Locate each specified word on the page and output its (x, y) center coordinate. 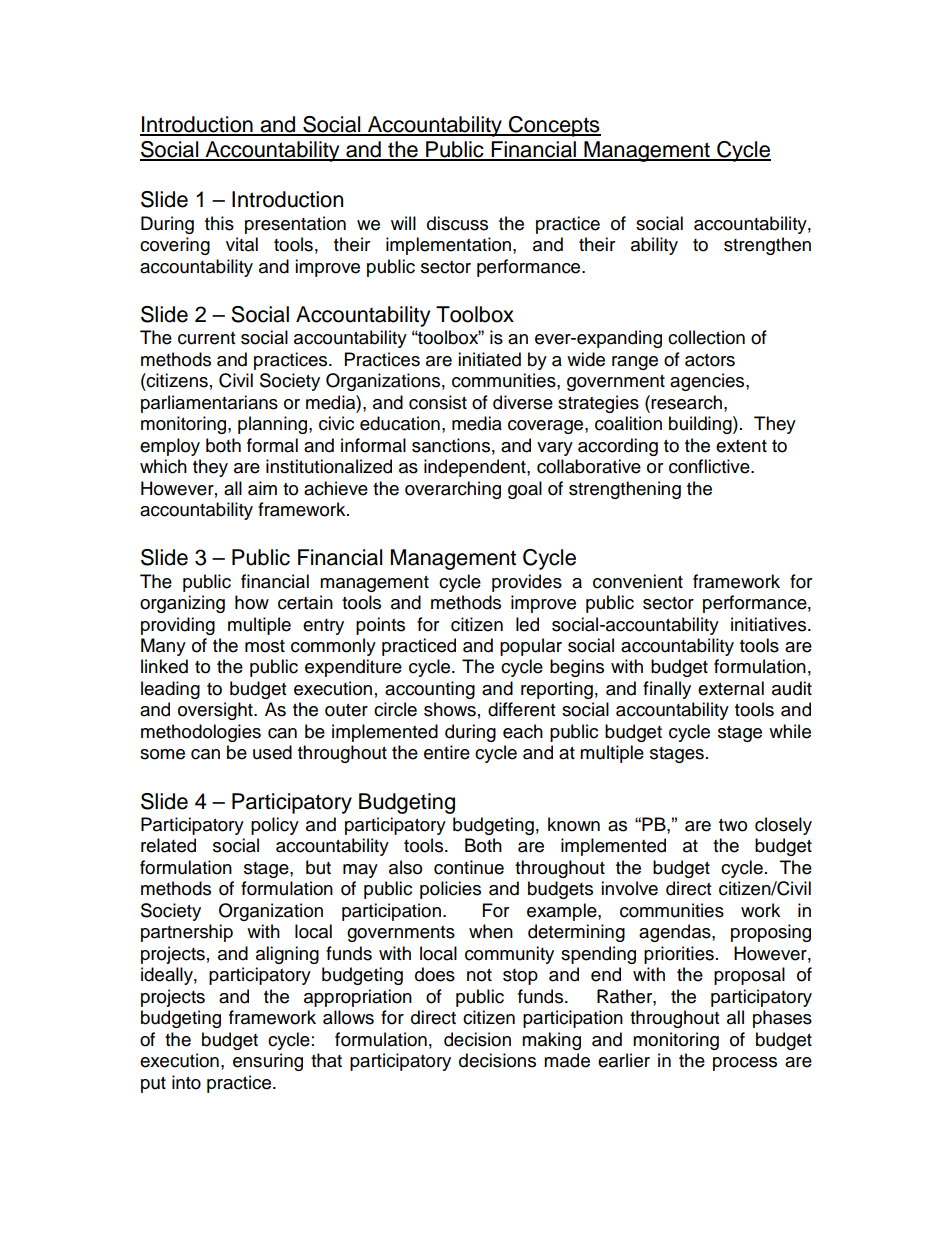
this (219, 223)
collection (706, 337)
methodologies (201, 733)
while (790, 731)
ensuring (268, 1062)
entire (447, 752)
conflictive (710, 466)
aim (262, 488)
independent (476, 468)
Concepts (554, 126)
